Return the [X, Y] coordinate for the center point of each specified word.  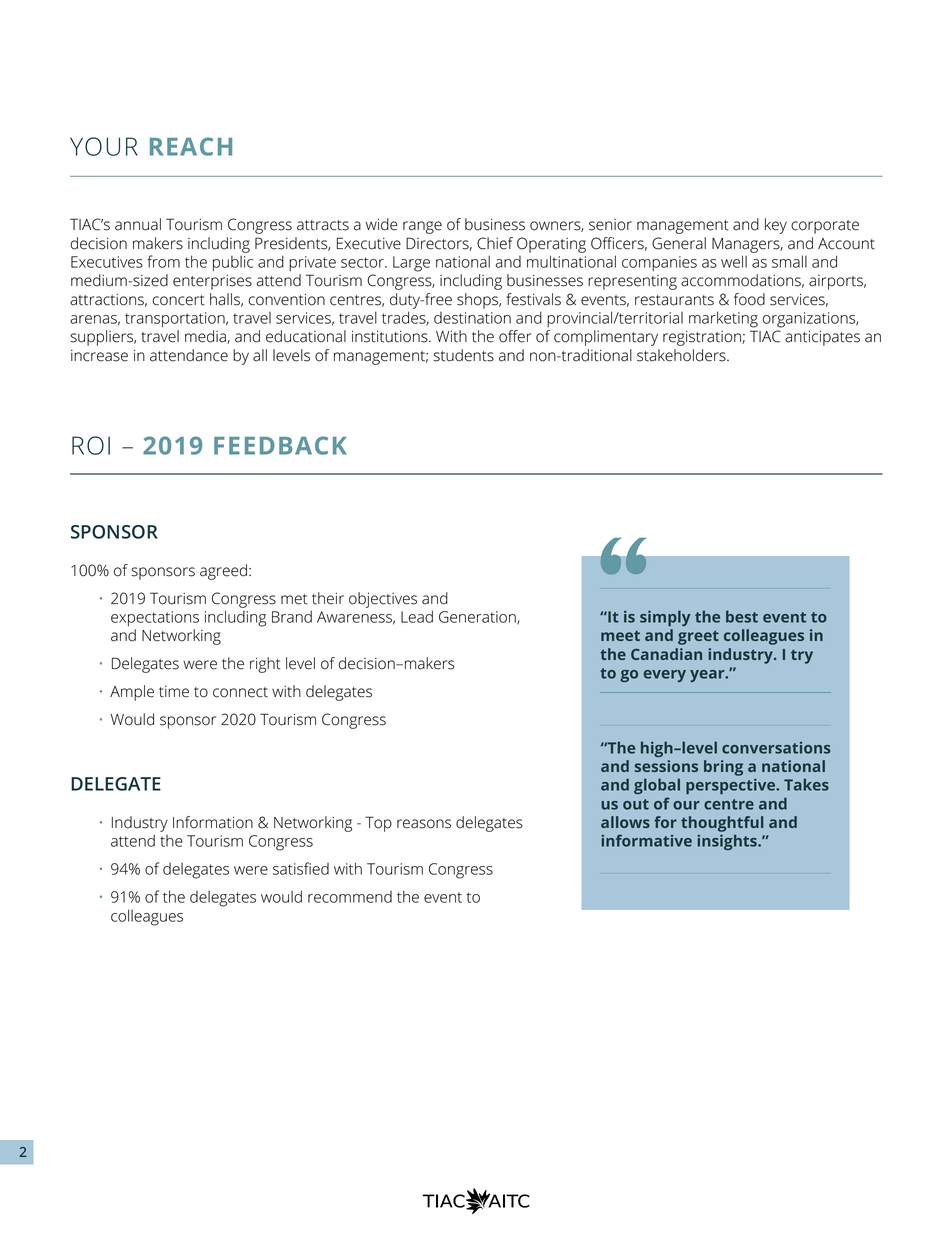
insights [728, 842]
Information [213, 822]
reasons [424, 824]
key [776, 226]
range [422, 227]
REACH [191, 146]
